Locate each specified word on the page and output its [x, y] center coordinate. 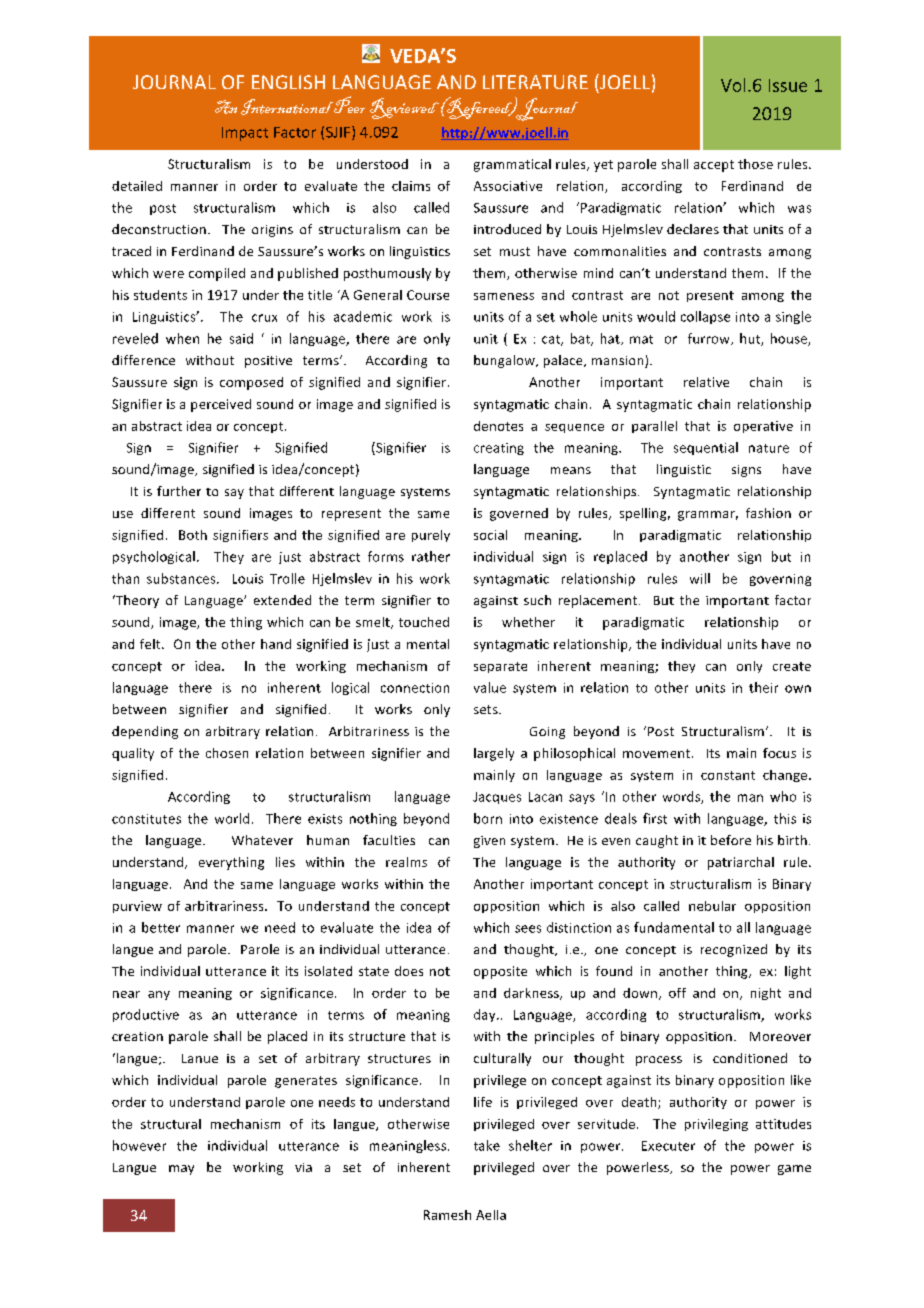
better [161, 927]
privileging [716, 1125]
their [763, 687]
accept [714, 166]
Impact [245, 134]
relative [706, 382]
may [181, 1170]
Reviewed [404, 108]
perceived [221, 405]
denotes [498, 426]
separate [500, 667]
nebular [712, 906]
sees [528, 929]
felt [151, 644]
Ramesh [447, 1215]
